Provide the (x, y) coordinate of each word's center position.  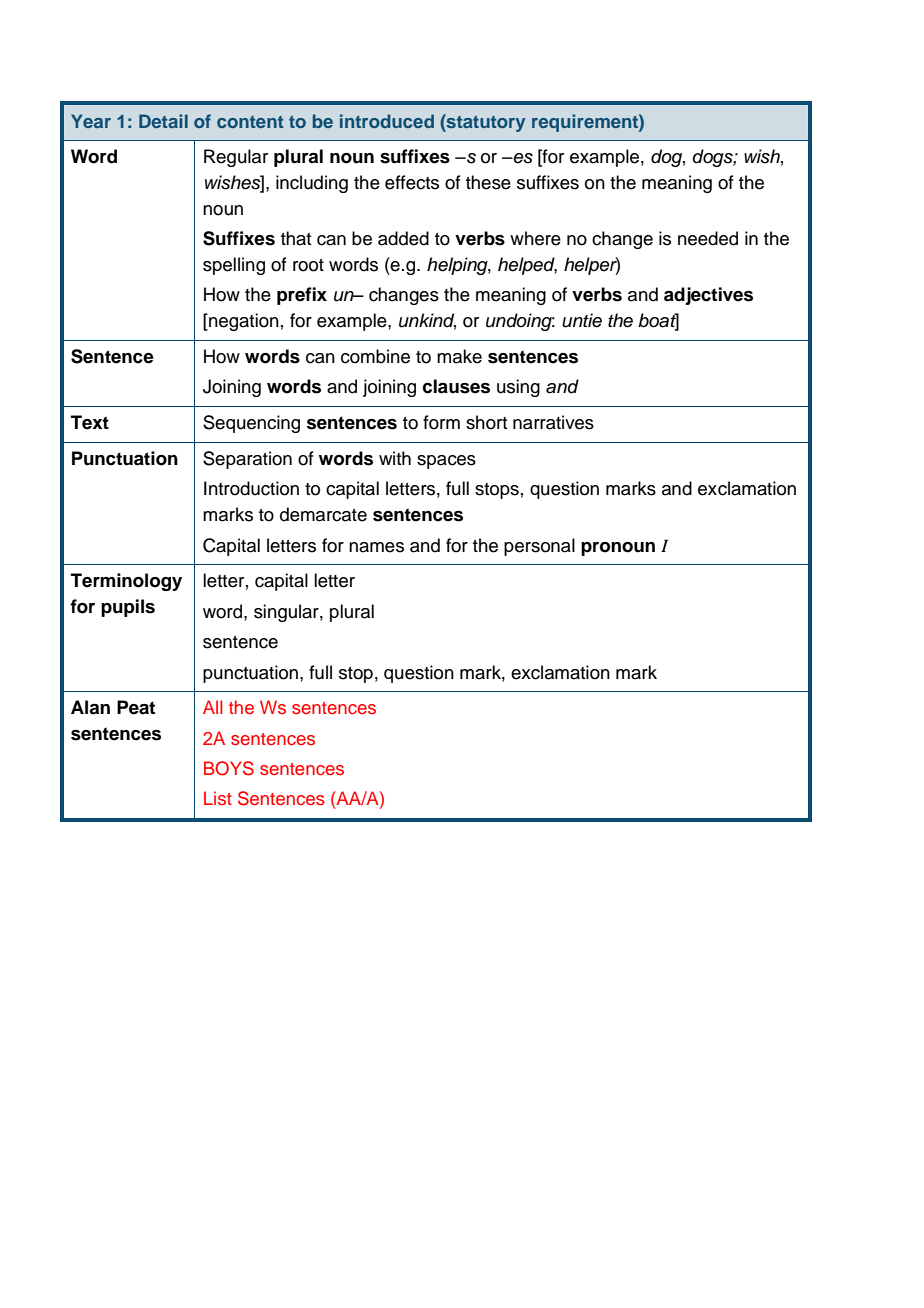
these (488, 182)
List (218, 798)
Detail (163, 121)
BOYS (229, 768)
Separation (247, 460)
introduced (387, 121)
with (395, 458)
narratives (553, 422)
